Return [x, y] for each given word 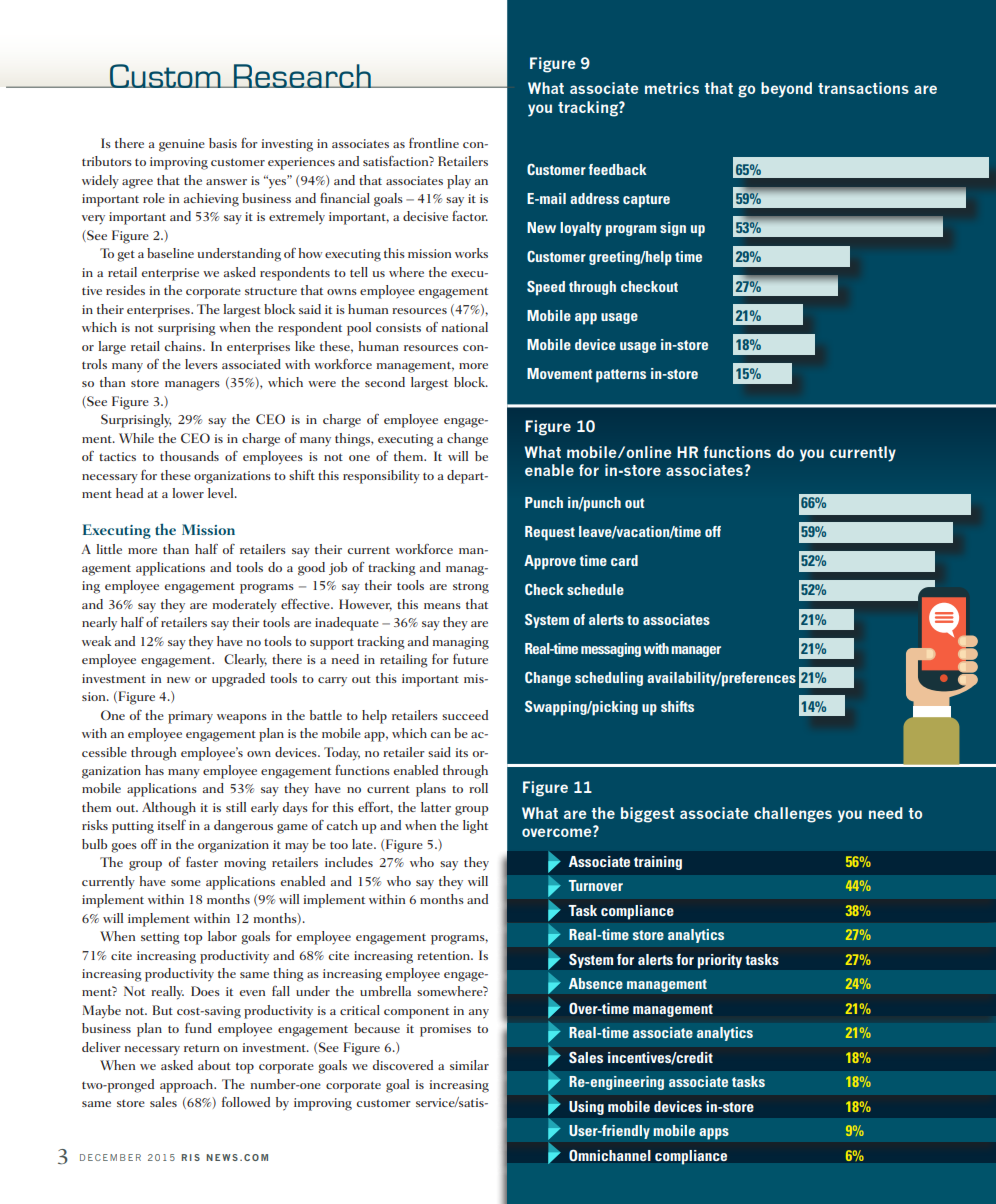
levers [201, 364]
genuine [182, 145]
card [624, 560]
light [475, 827]
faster [202, 862]
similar [469, 1065]
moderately [245, 606]
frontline [434, 143]
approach [188, 1086]
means [442, 606]
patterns [621, 376]
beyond [786, 90]
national [465, 327]
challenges [793, 815]
